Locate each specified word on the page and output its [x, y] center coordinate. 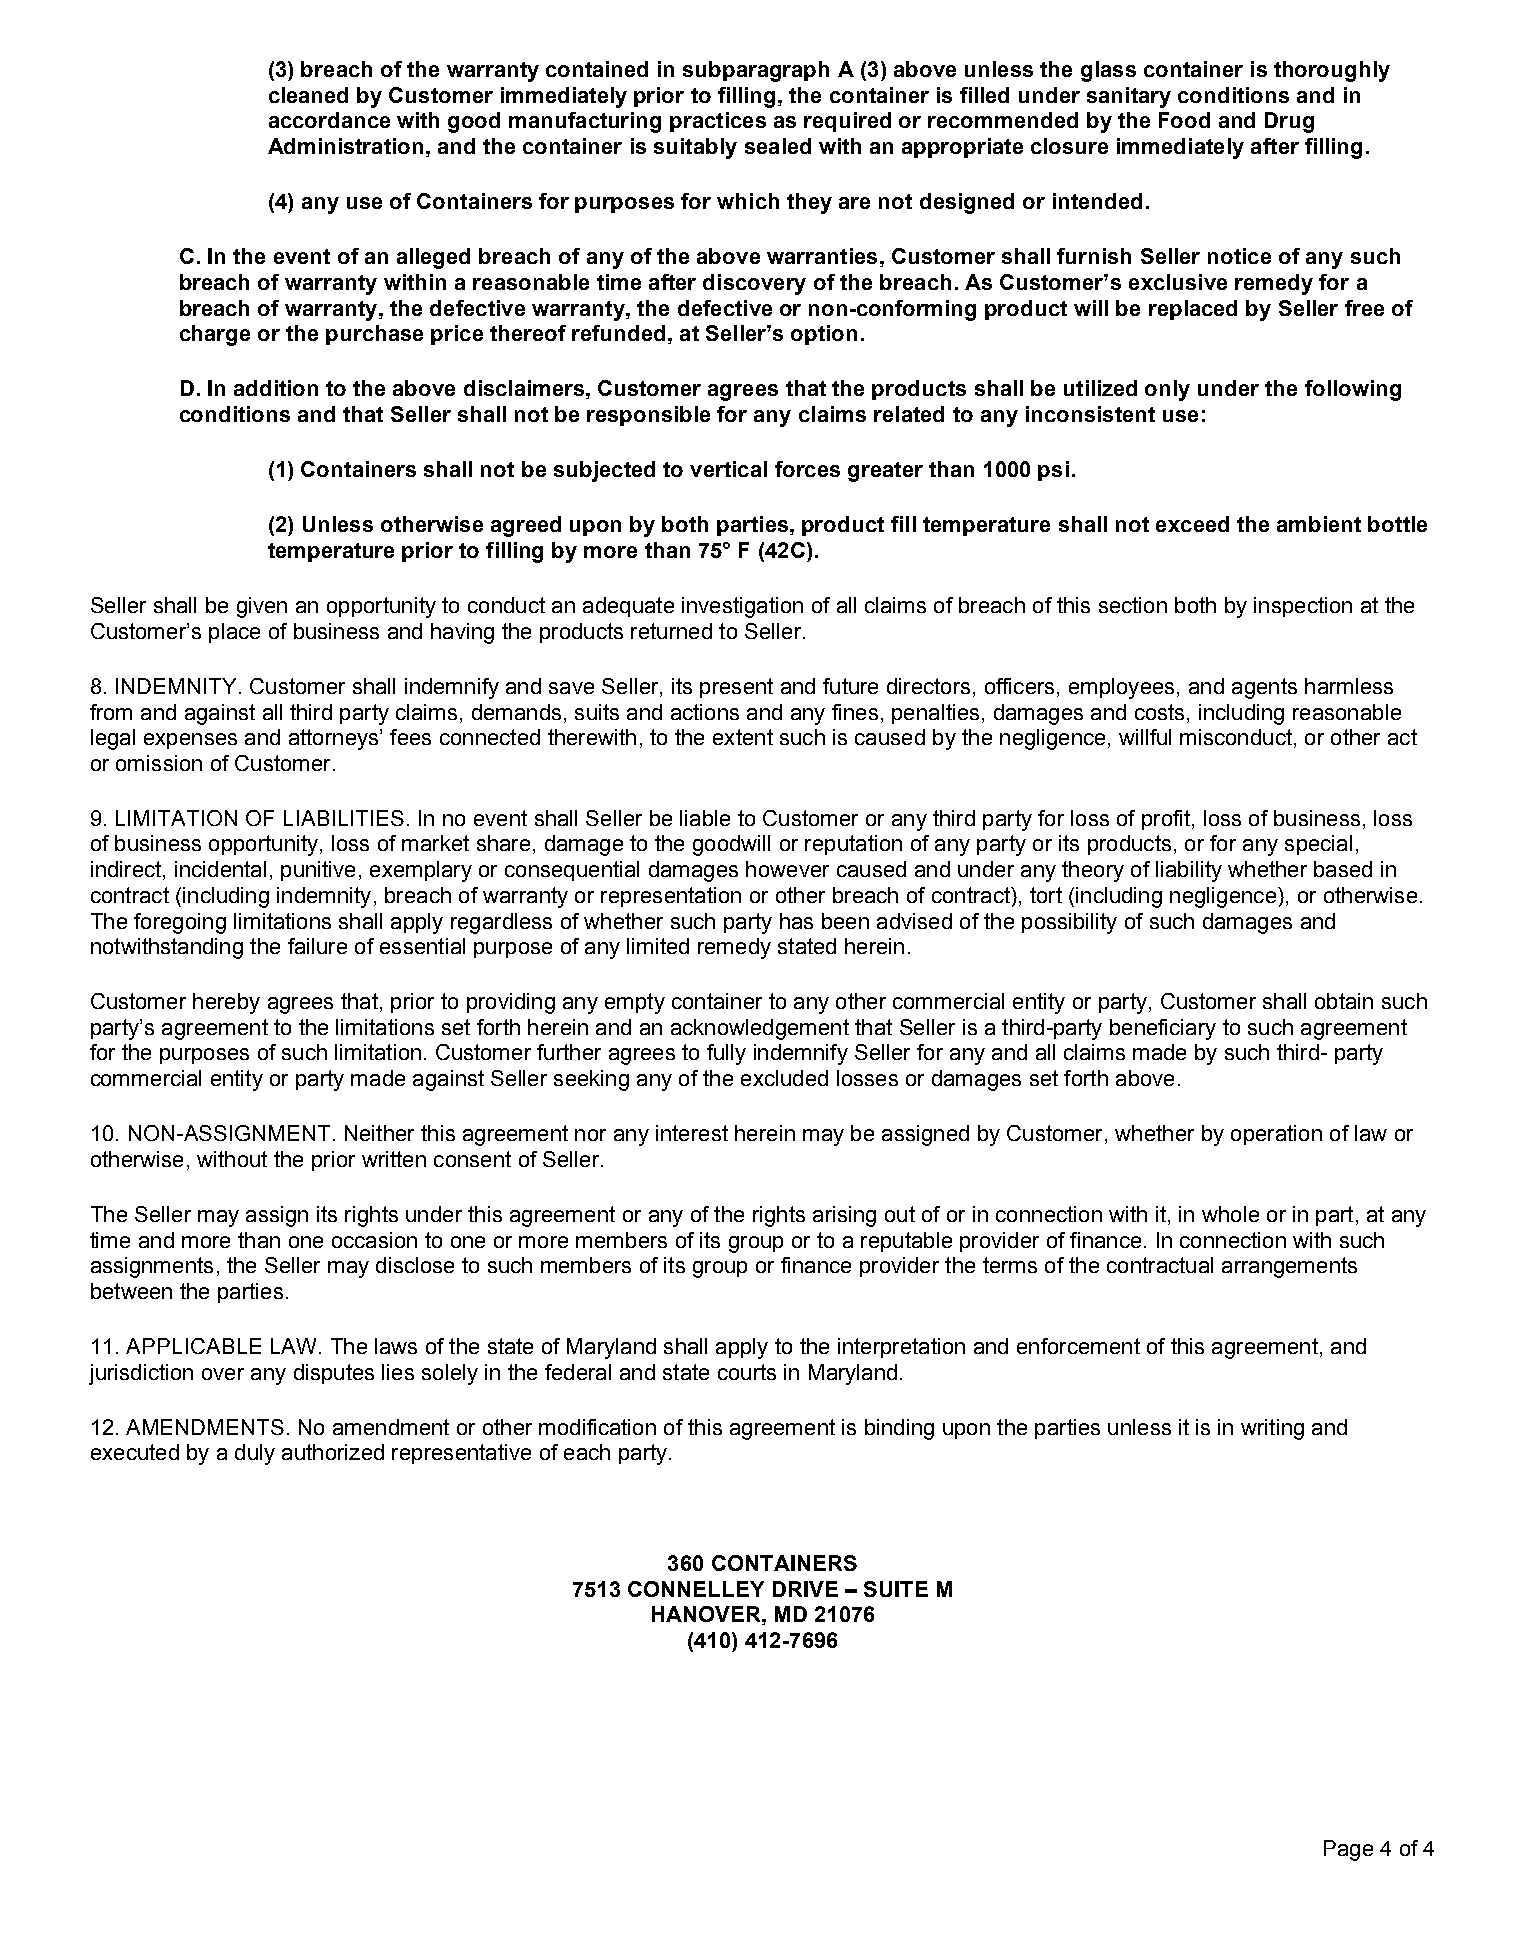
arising [844, 1216]
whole [1230, 1214]
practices [718, 122]
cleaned [308, 95]
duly [255, 1454]
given [262, 607]
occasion [374, 1240]
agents [1264, 688]
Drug [1289, 122]
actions [705, 712]
